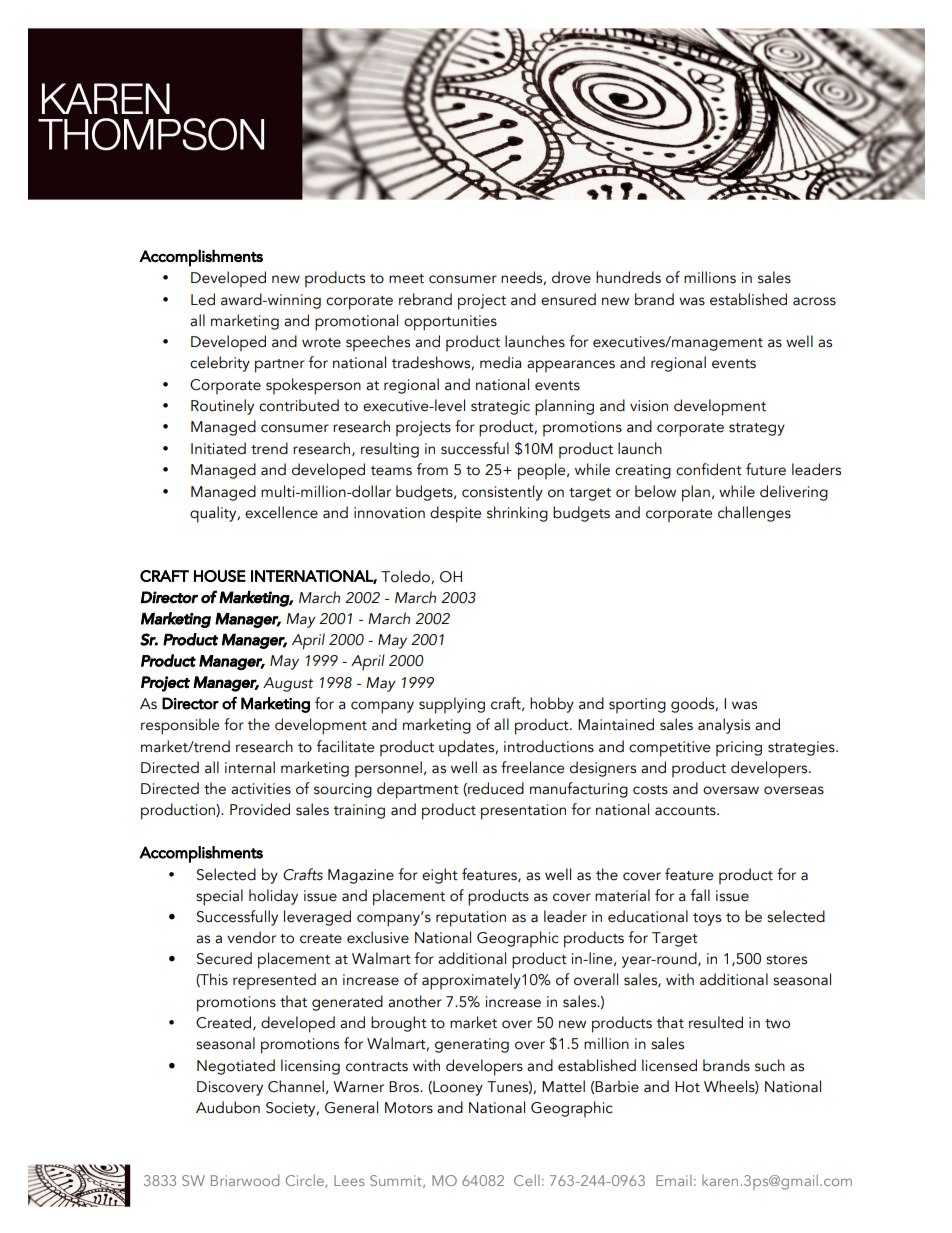  I want to click on fall, so click(700, 895).
